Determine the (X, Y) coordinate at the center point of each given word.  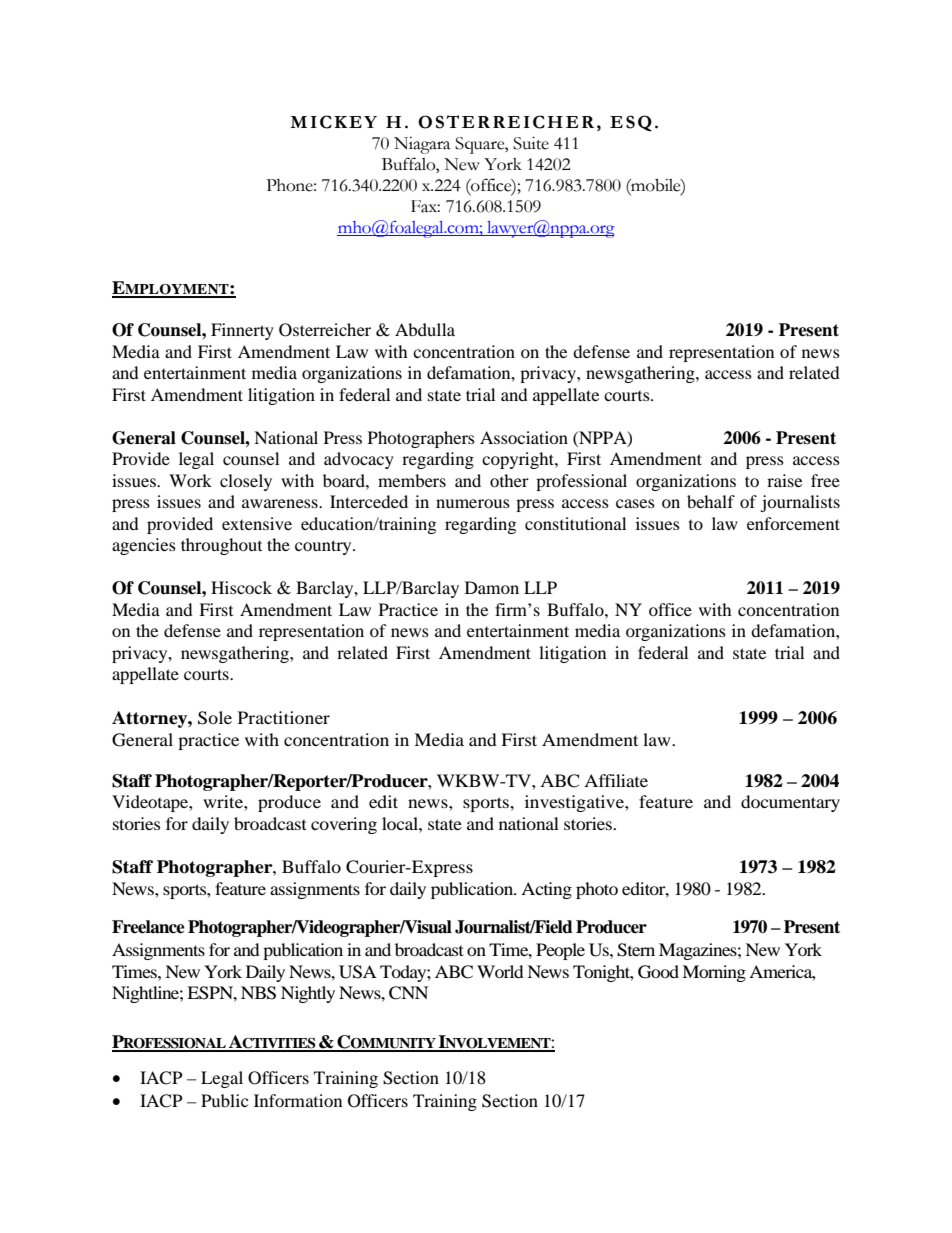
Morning (714, 973)
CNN (408, 993)
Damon (492, 587)
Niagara (422, 145)
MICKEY (333, 122)
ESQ (631, 123)
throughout (221, 546)
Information (298, 1100)
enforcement (793, 523)
